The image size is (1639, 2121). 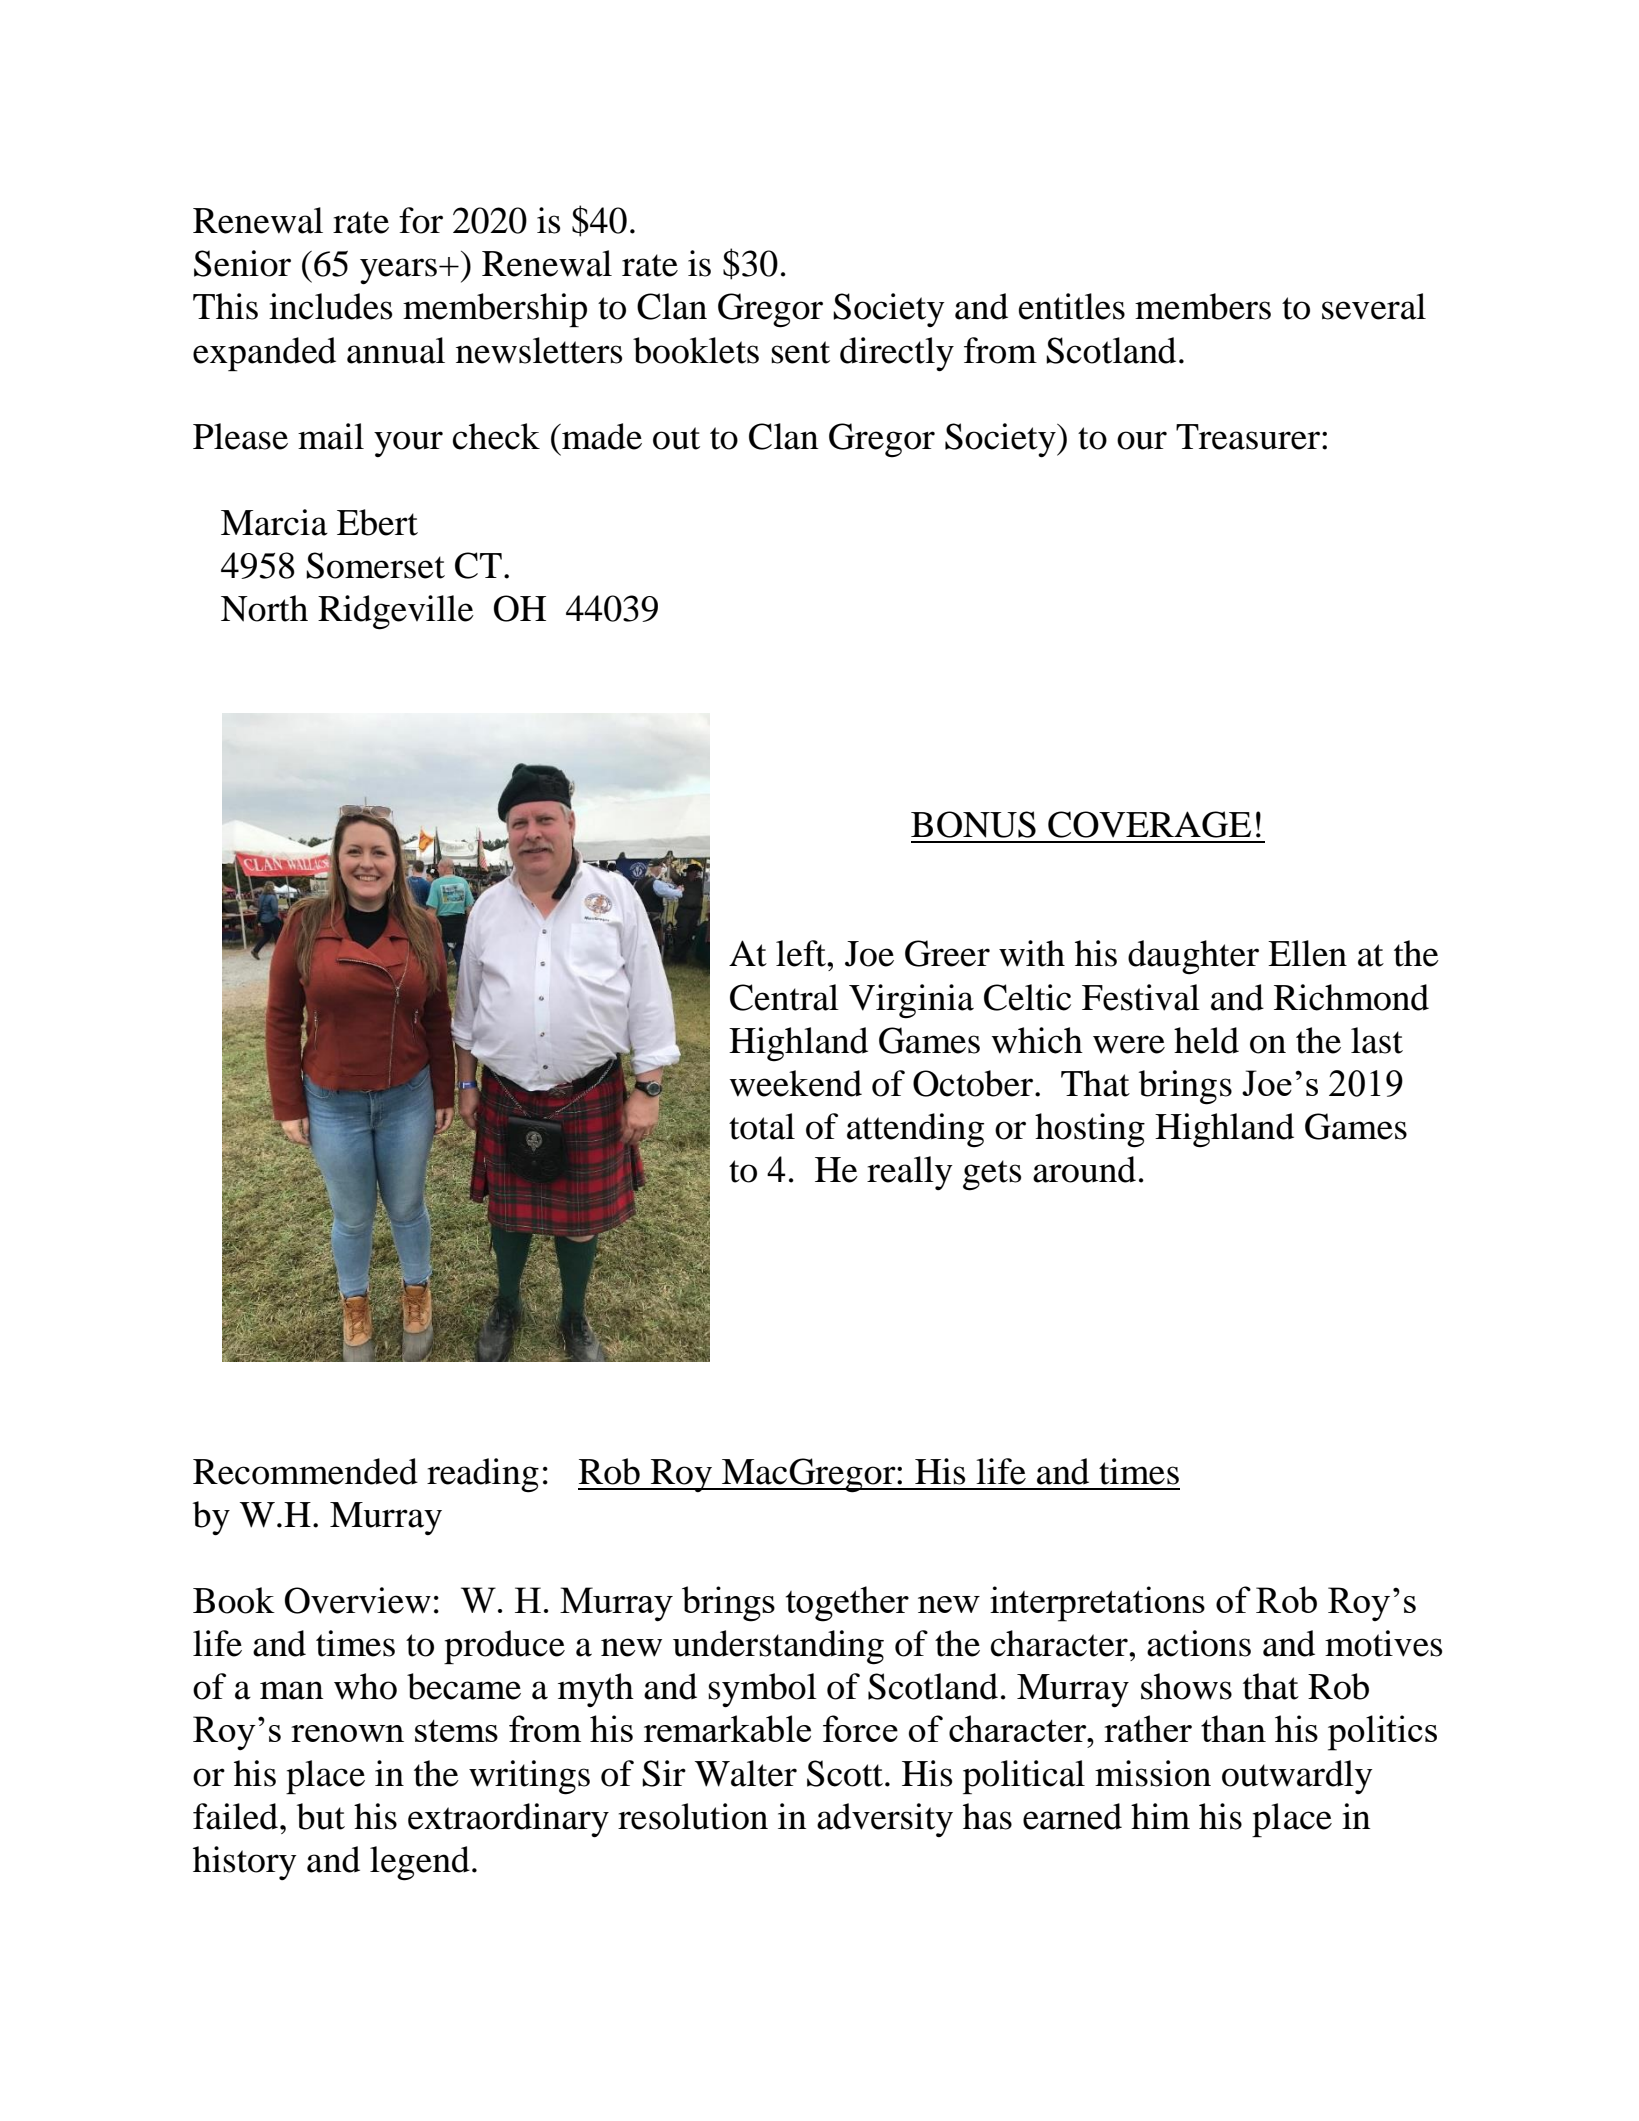 I want to click on COVERAGE, so click(x=1149, y=824).
